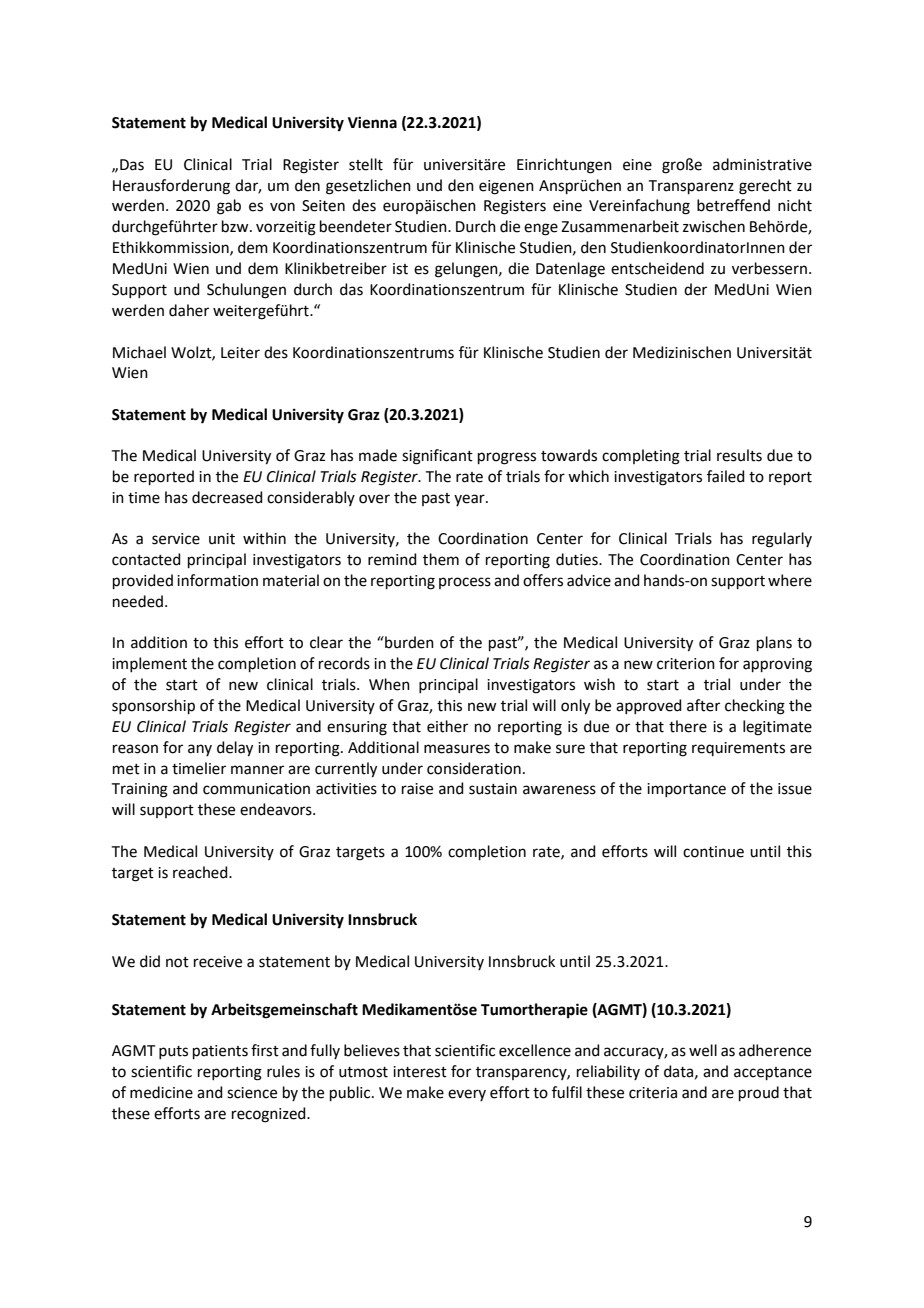 This screenshot has width=924, height=1308. What do you see at coordinates (161, 1092) in the screenshot?
I see `medicine` at bounding box center [161, 1092].
